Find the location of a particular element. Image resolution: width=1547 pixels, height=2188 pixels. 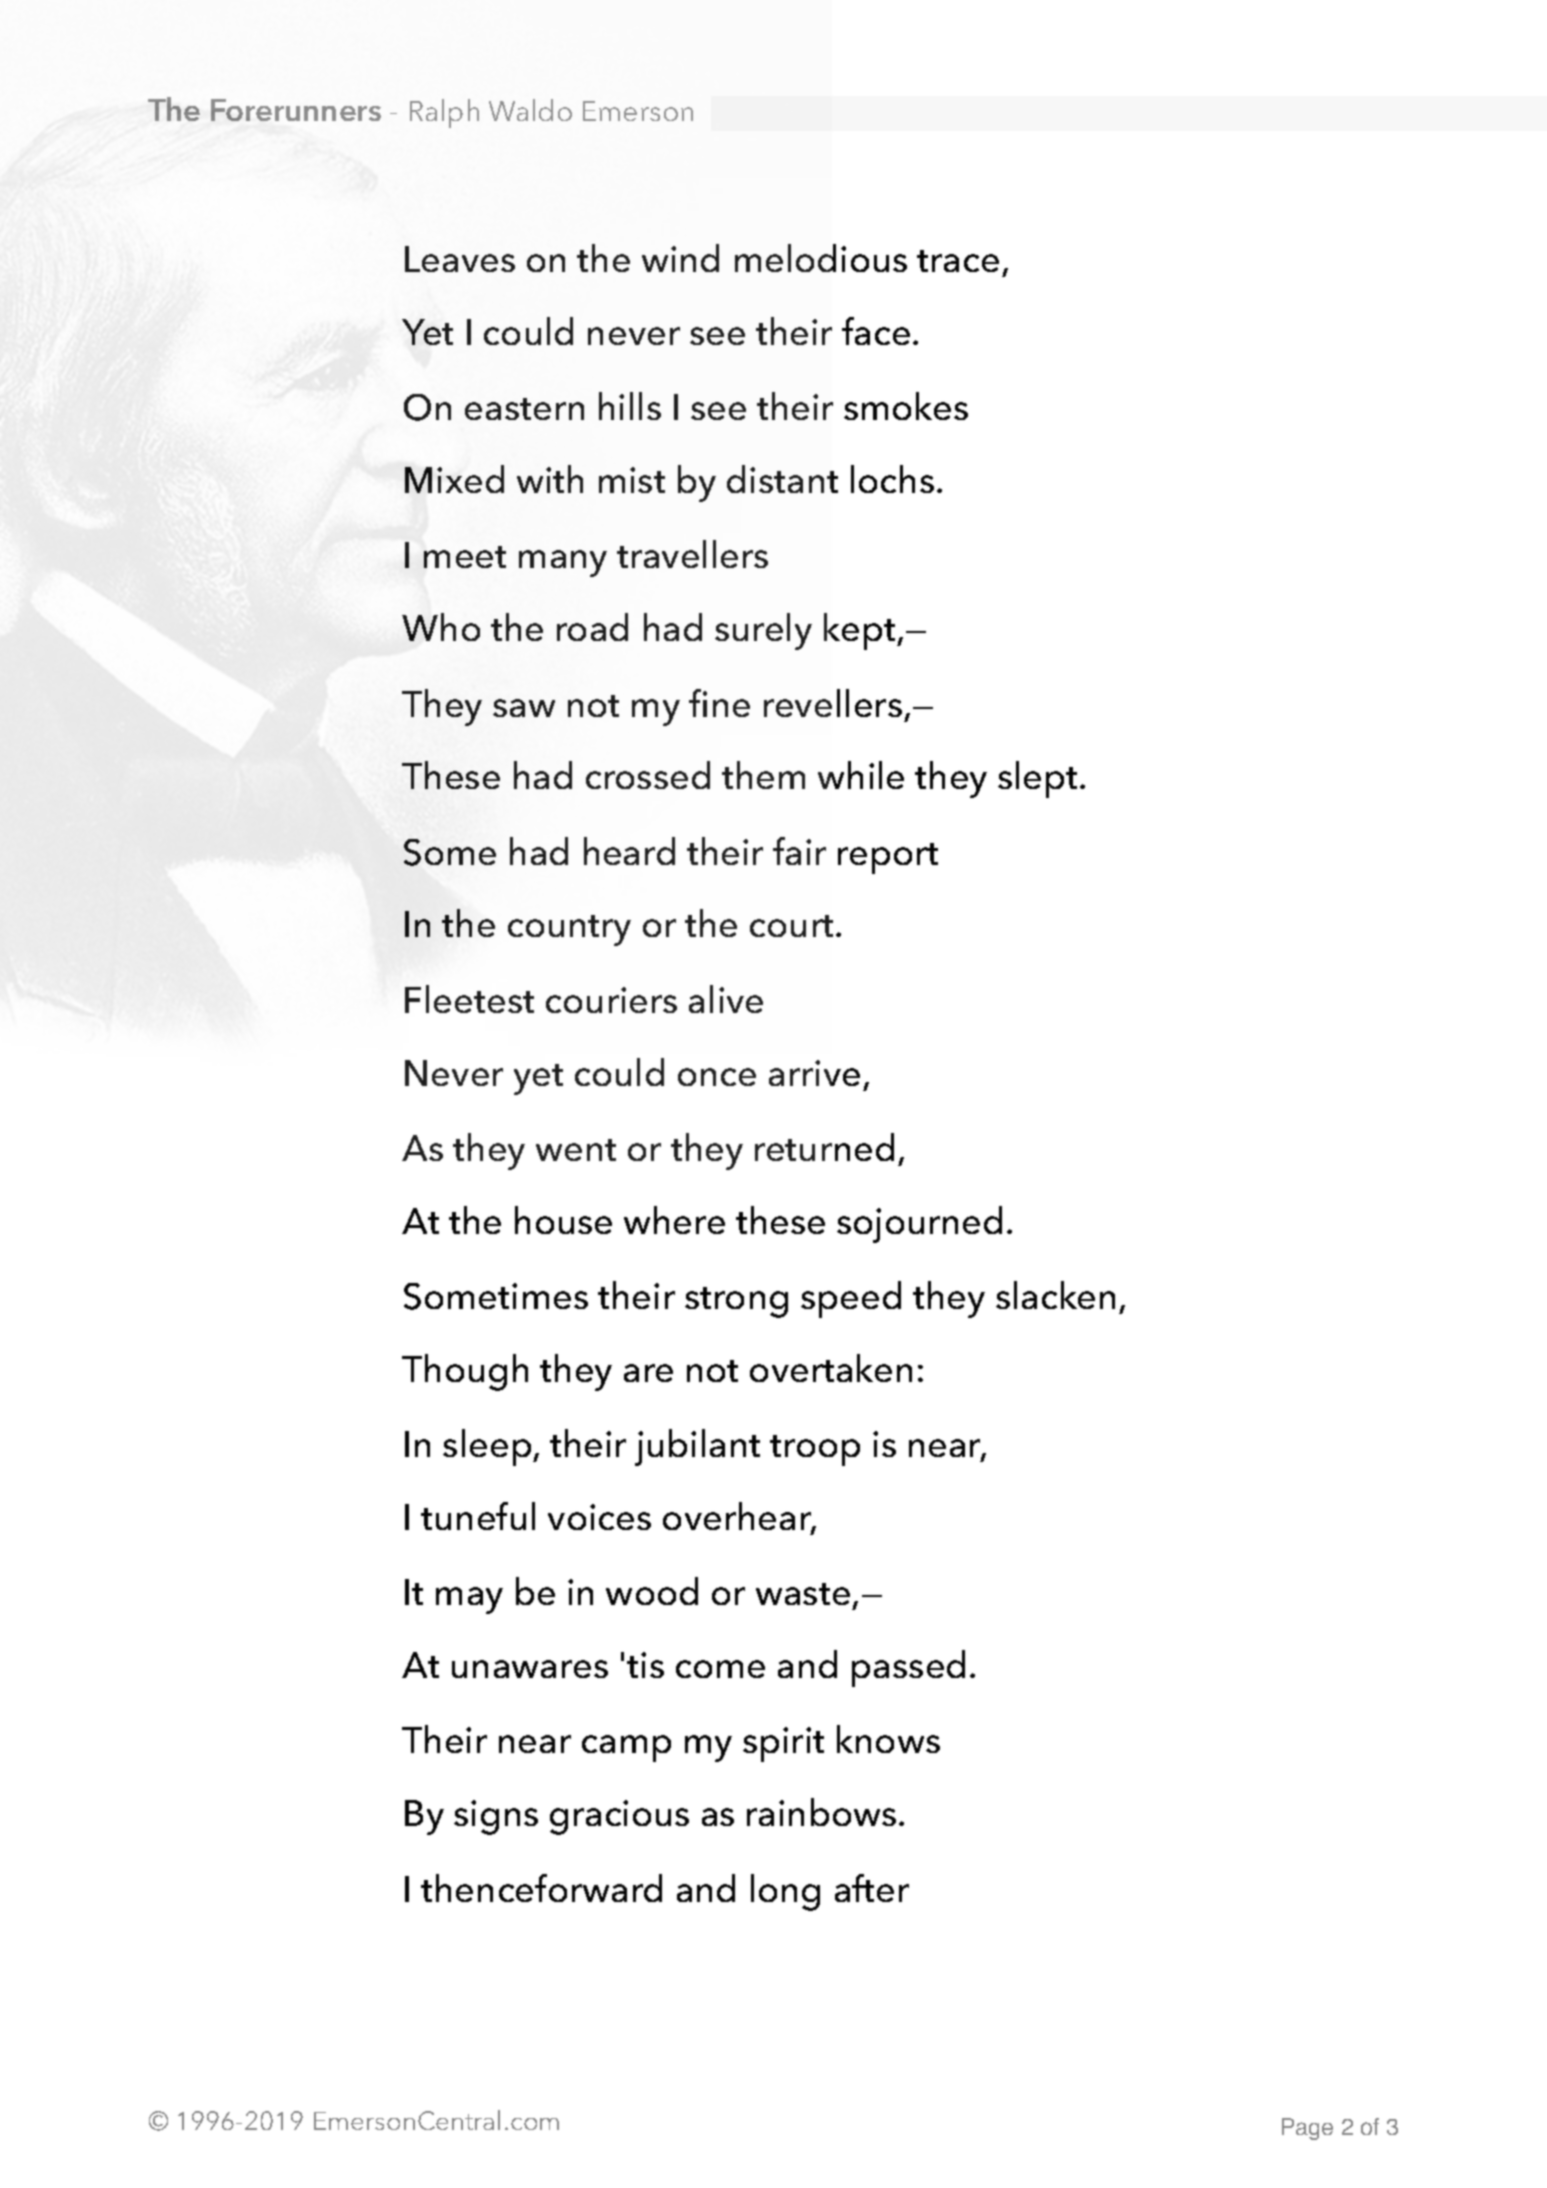

surely is located at coordinates (763, 631).
